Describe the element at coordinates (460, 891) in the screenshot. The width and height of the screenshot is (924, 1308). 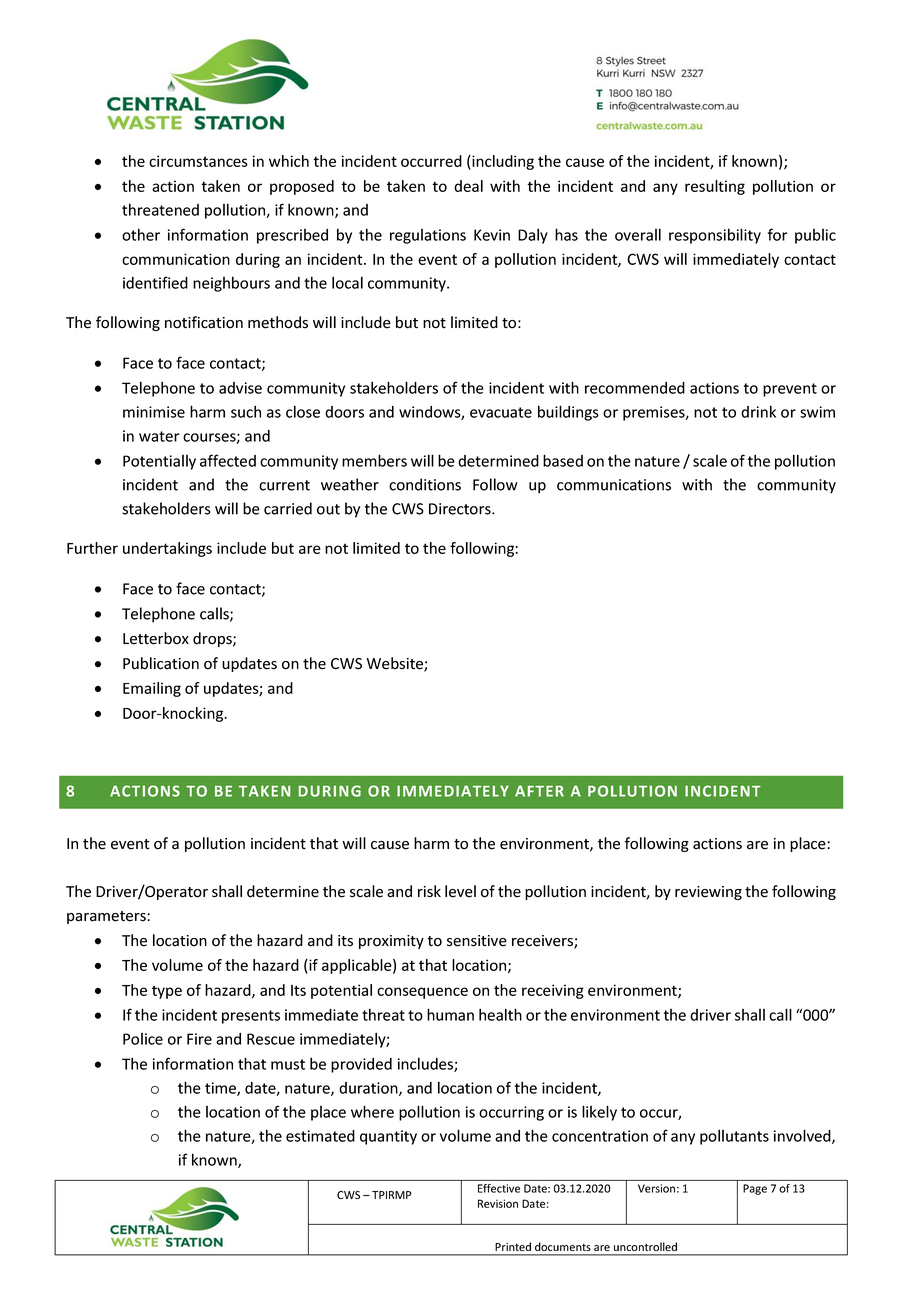
I see `level` at that location.
